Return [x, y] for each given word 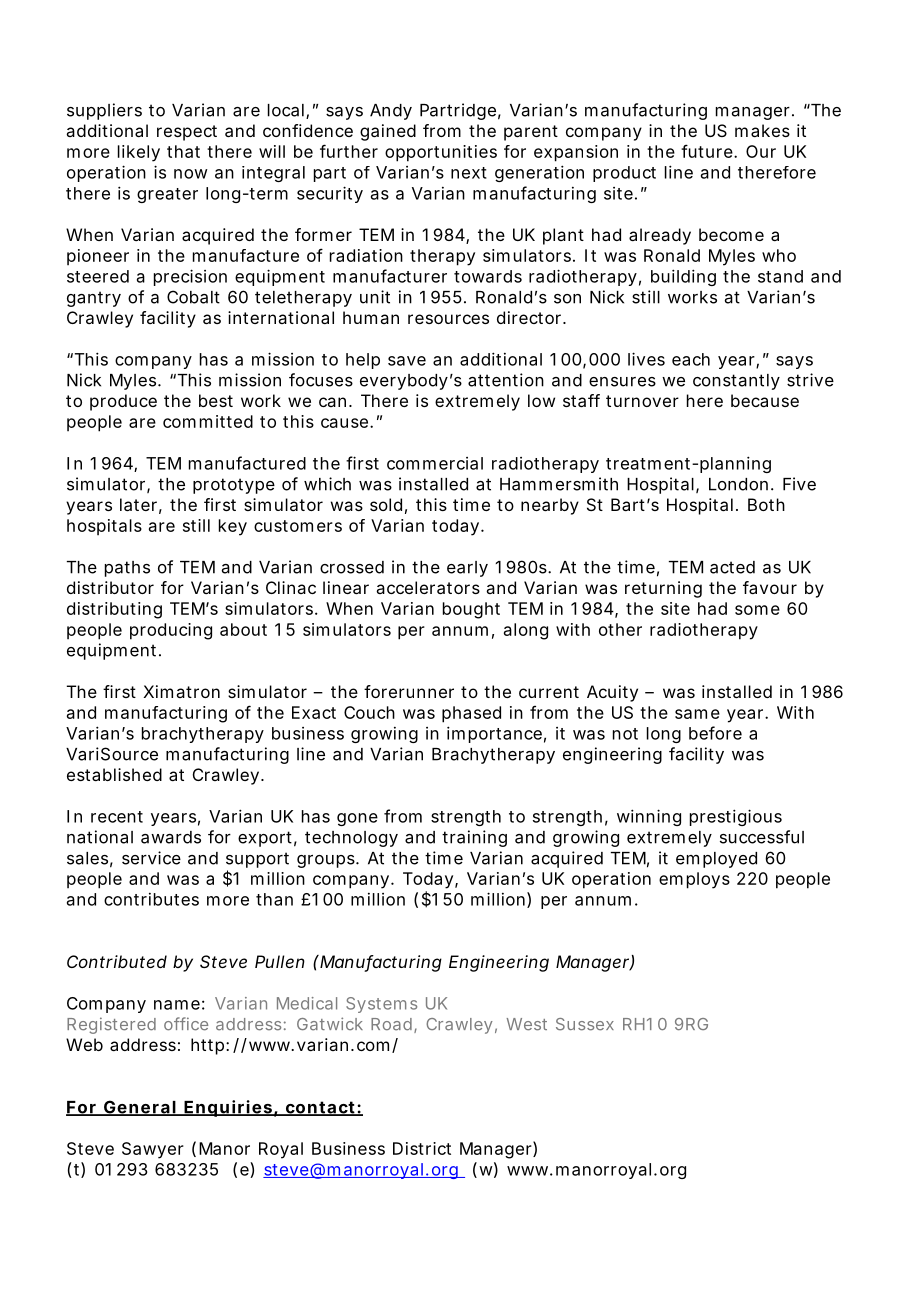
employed [716, 860]
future [708, 151]
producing [171, 631]
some [757, 610]
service [151, 858]
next [469, 173]
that [183, 151]
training [474, 838]
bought [471, 610]
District [422, 1148]
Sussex [585, 1024]
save [407, 361]
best [216, 400]
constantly [736, 382]
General [139, 1108]
